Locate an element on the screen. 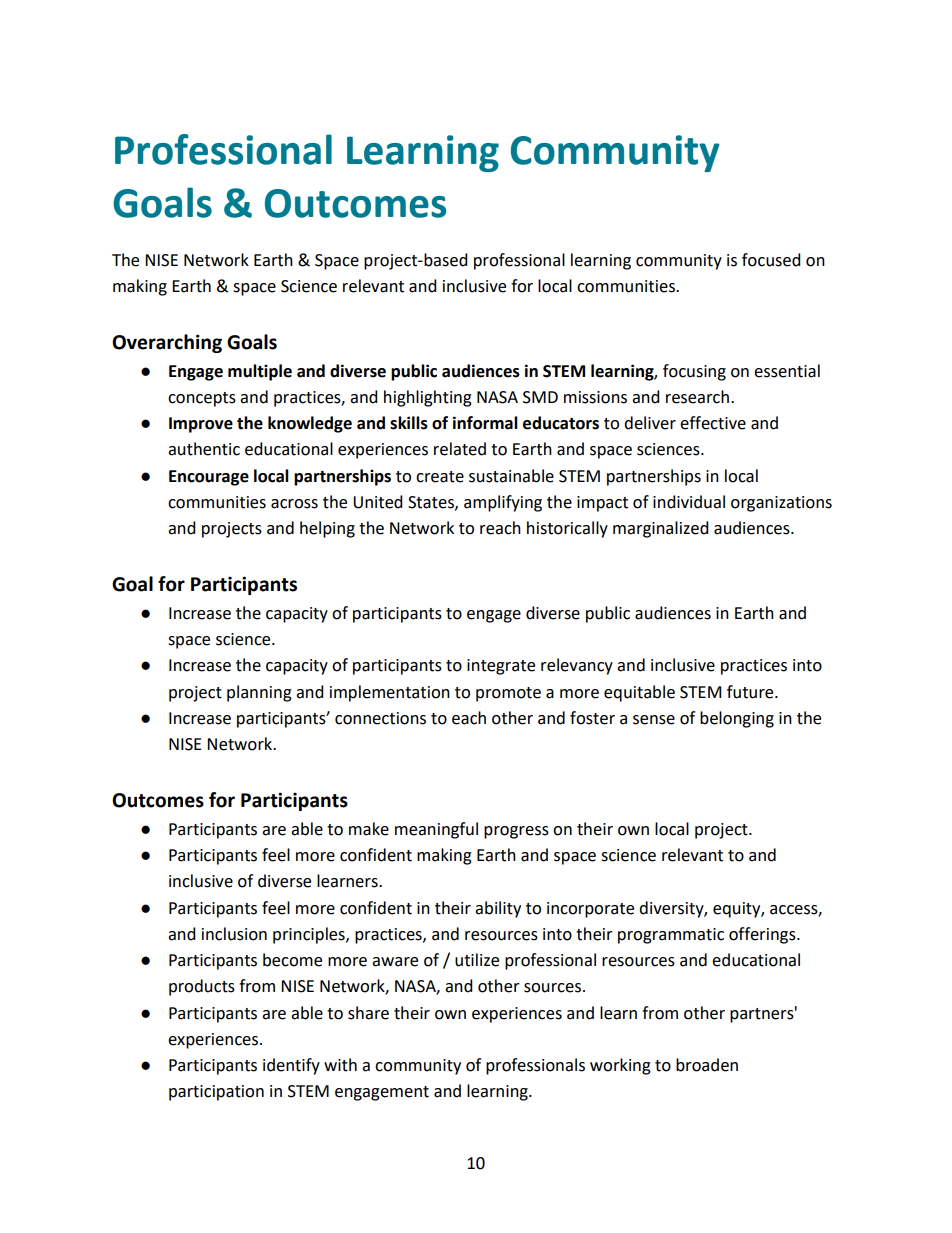 This screenshot has height=1233, width=952. highlighting is located at coordinates (428, 398).
